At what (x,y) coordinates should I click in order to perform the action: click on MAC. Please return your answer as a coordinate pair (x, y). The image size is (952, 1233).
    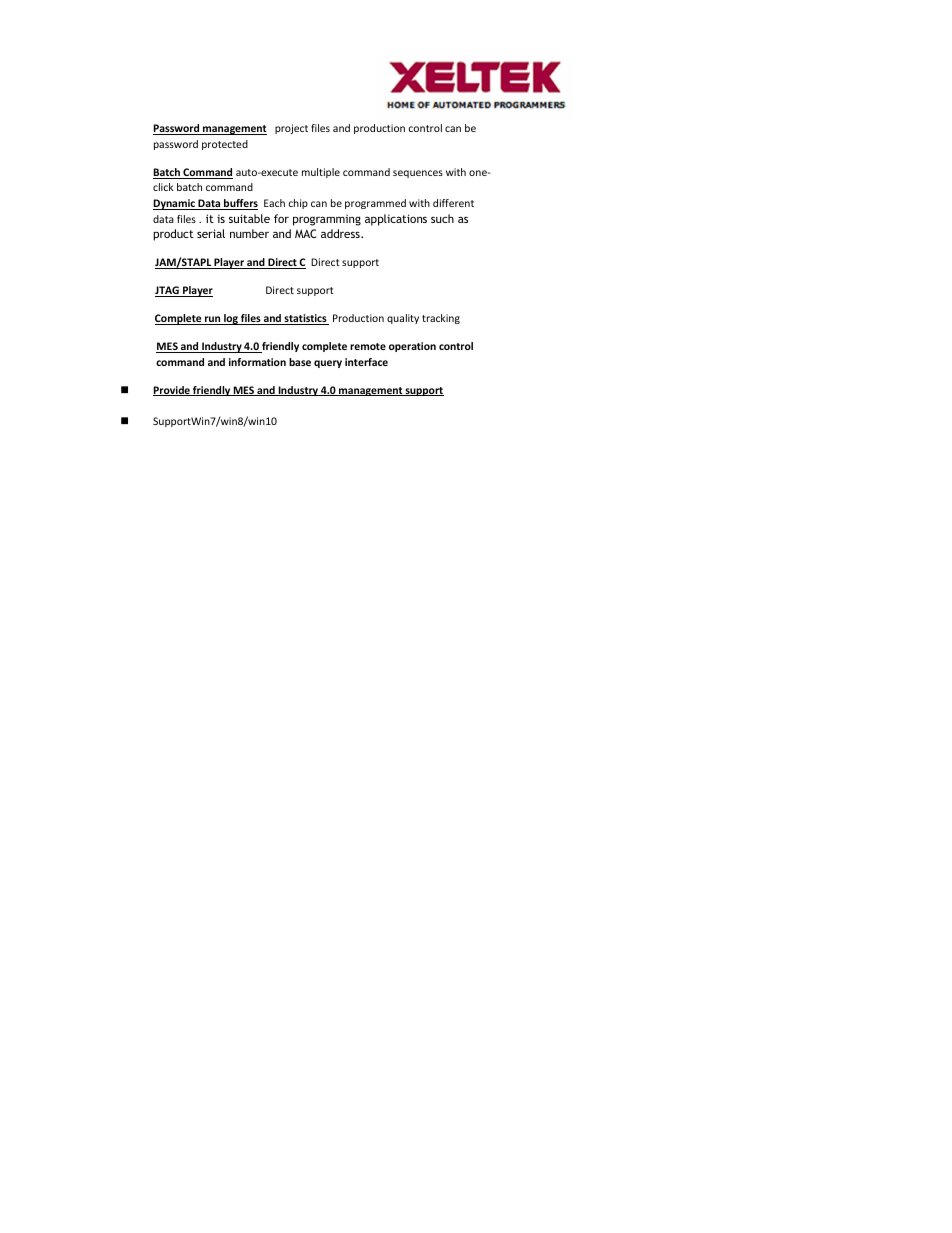
    Looking at the image, I should click on (305, 233).
